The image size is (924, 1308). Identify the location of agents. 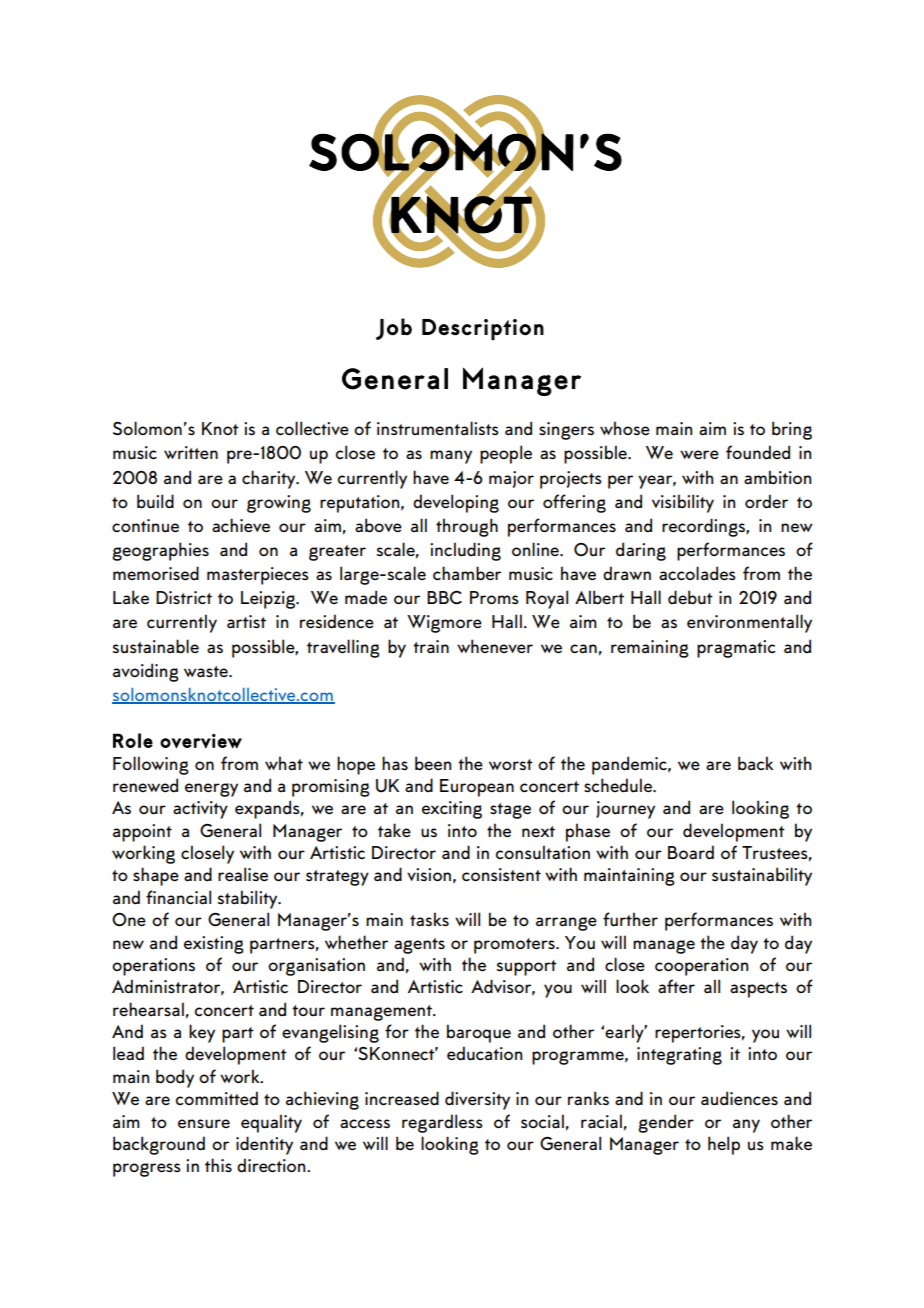
(419, 946).
